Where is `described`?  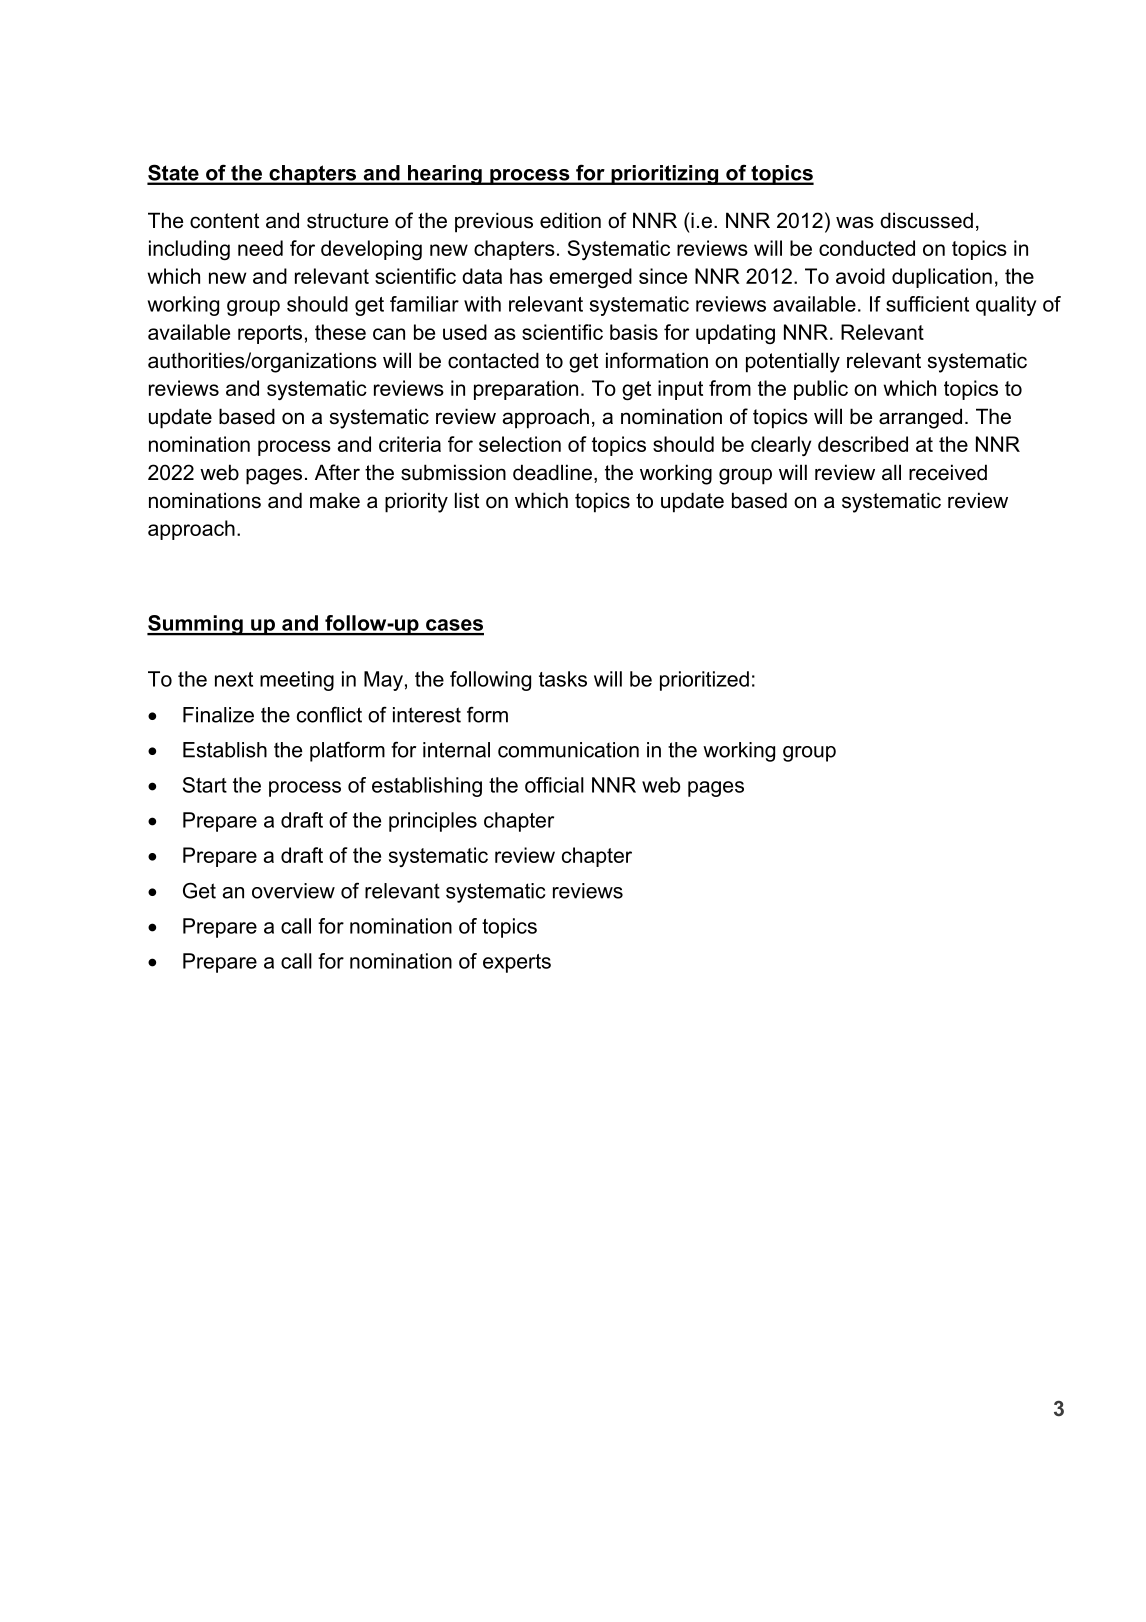 described is located at coordinates (863, 444).
